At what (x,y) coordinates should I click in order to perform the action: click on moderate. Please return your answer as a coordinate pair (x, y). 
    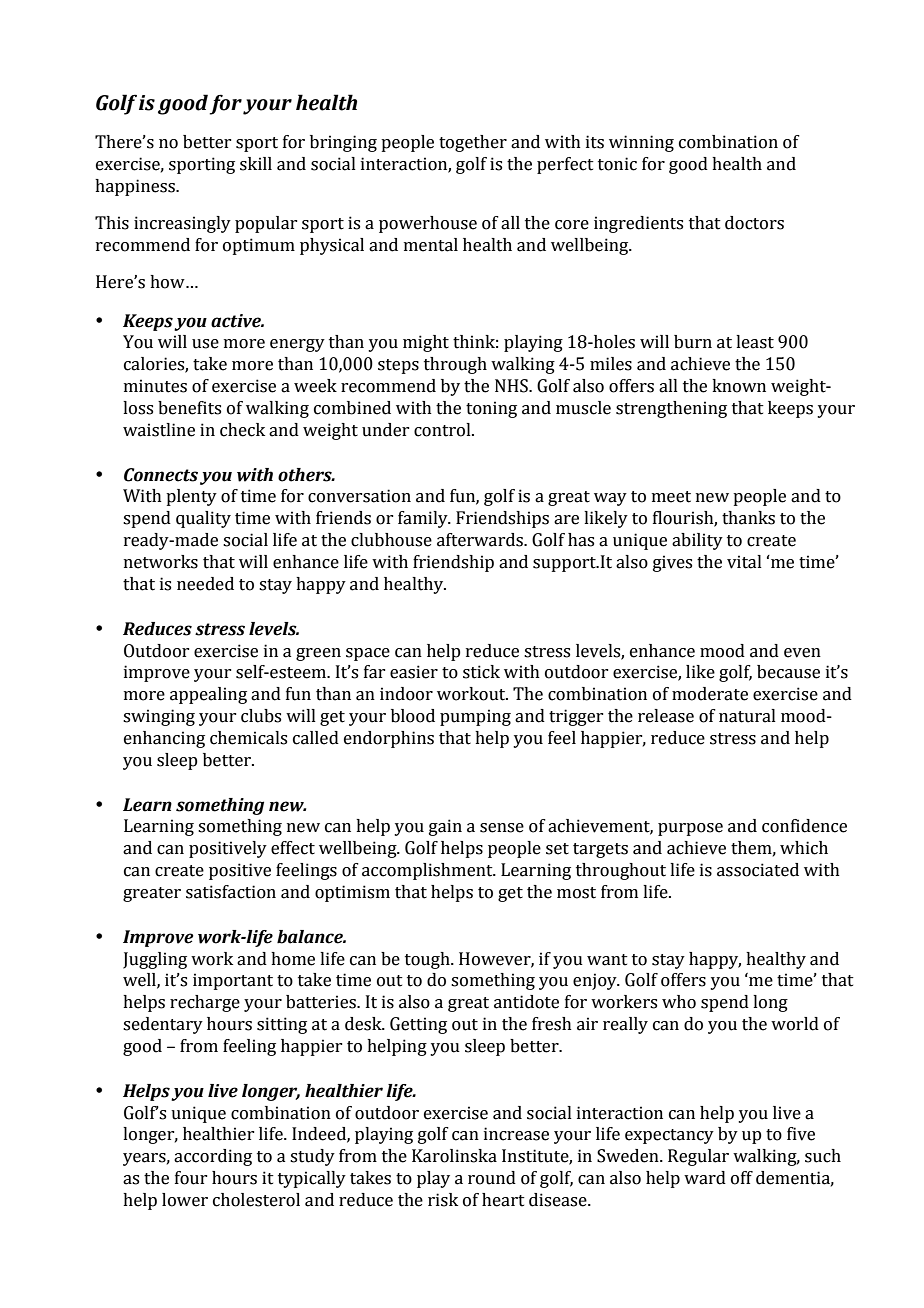
    Looking at the image, I should click on (710, 694).
